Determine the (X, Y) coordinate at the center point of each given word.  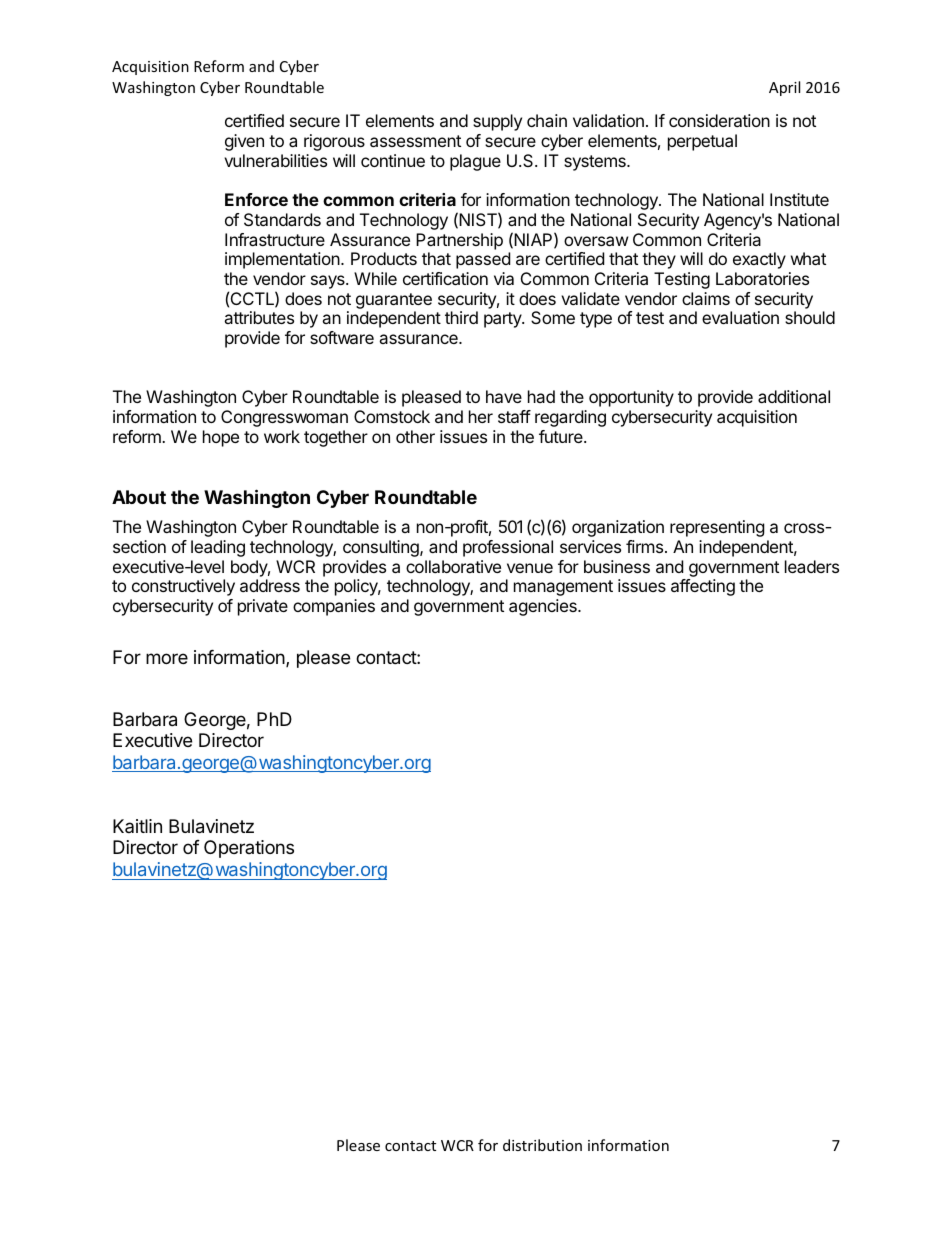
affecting (703, 587)
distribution (542, 1145)
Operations (249, 849)
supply (497, 122)
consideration (719, 120)
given (244, 142)
